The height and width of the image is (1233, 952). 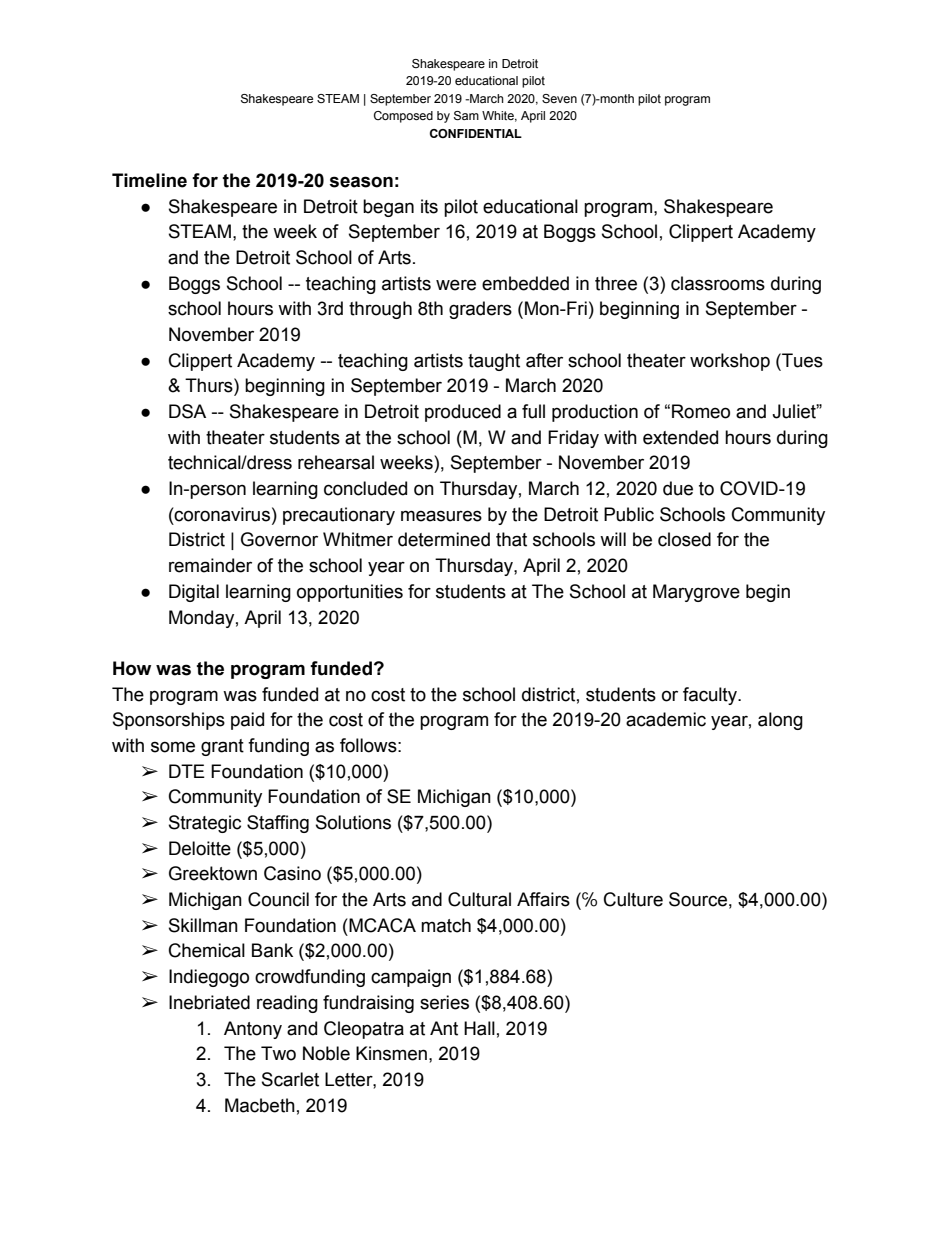 I want to click on extended, so click(x=680, y=437).
